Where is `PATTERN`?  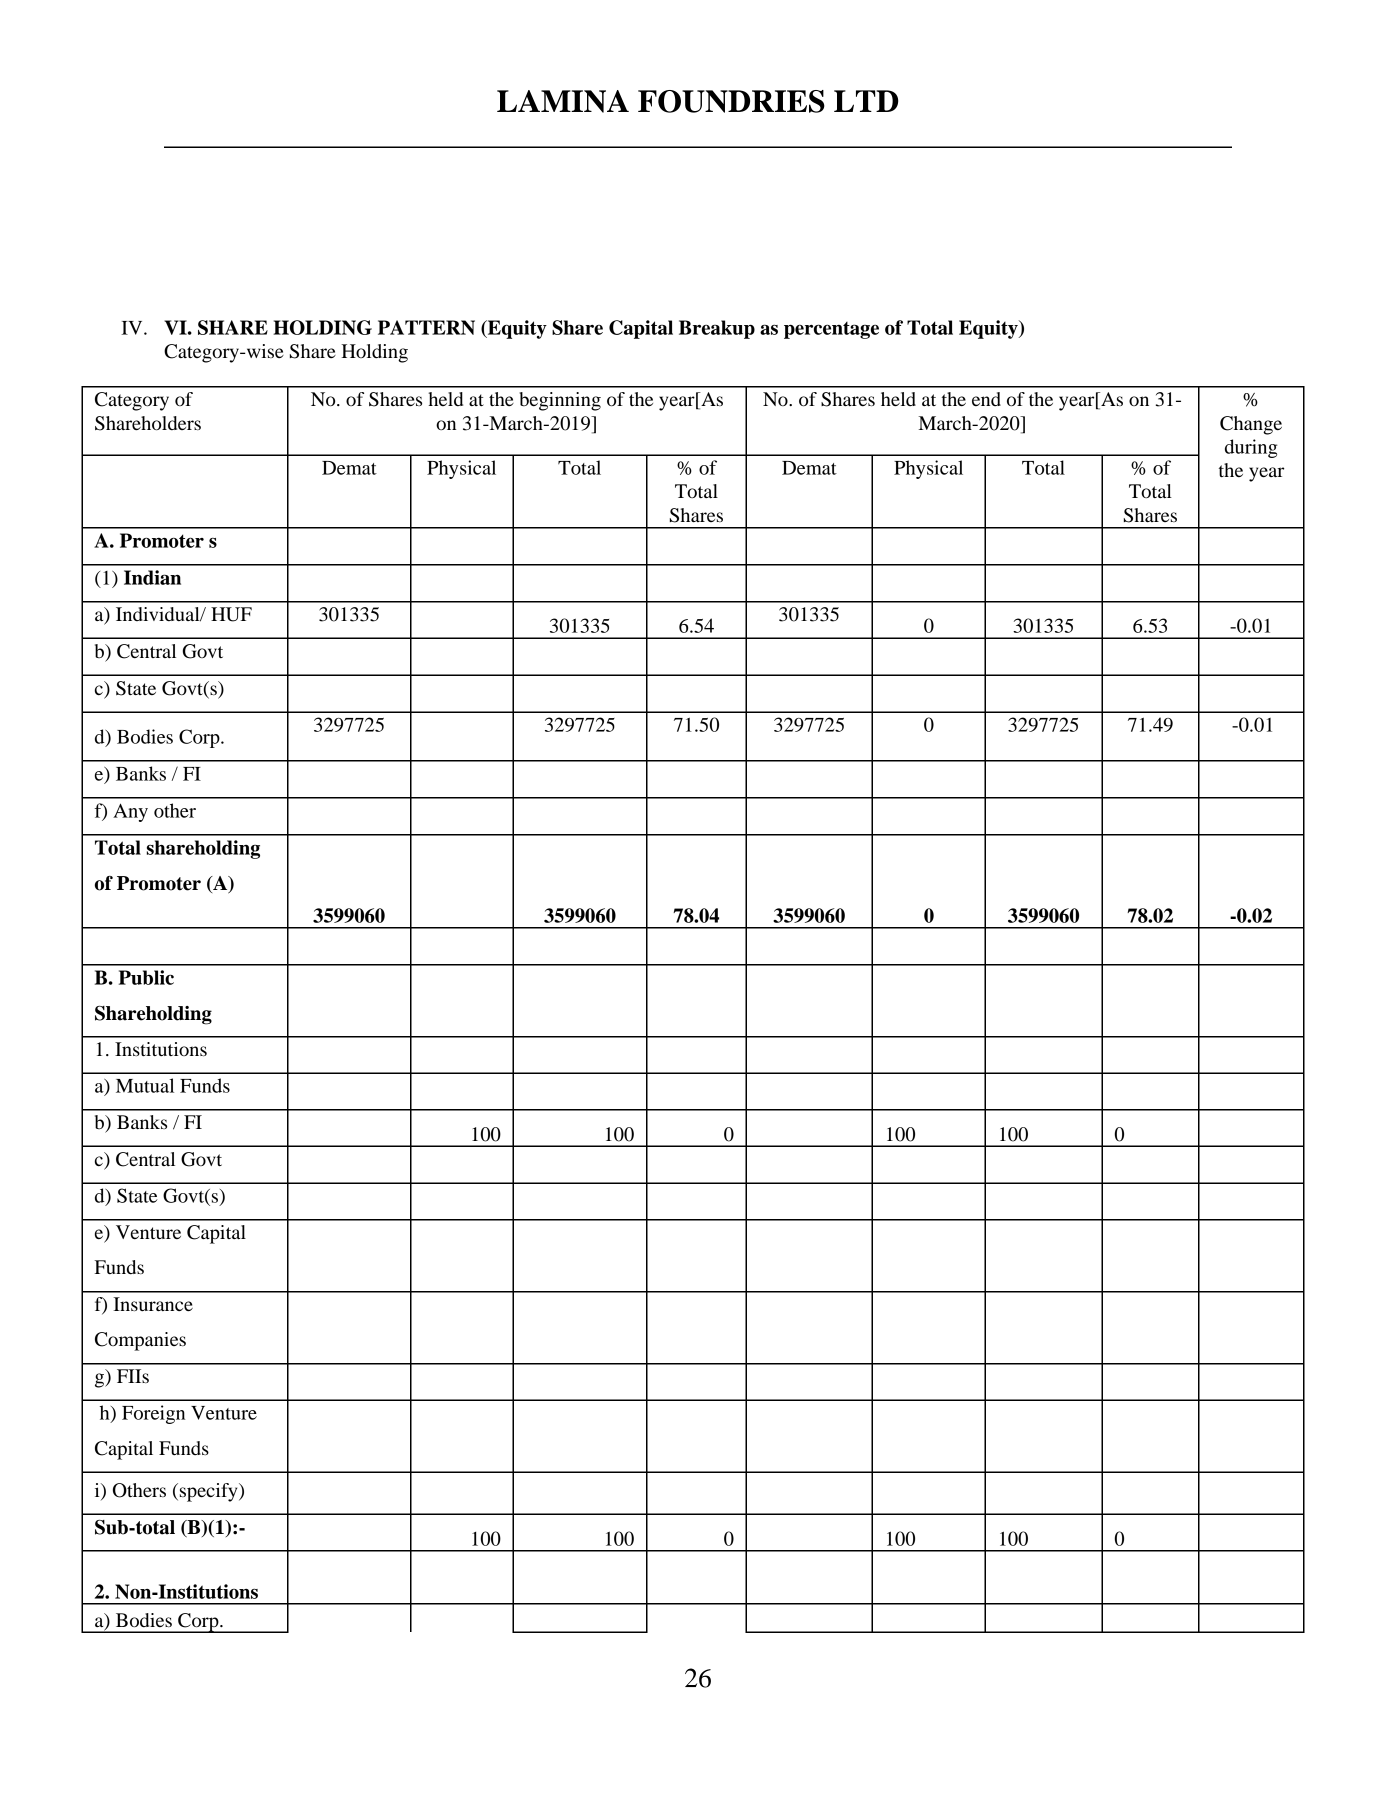 PATTERN is located at coordinates (426, 327).
